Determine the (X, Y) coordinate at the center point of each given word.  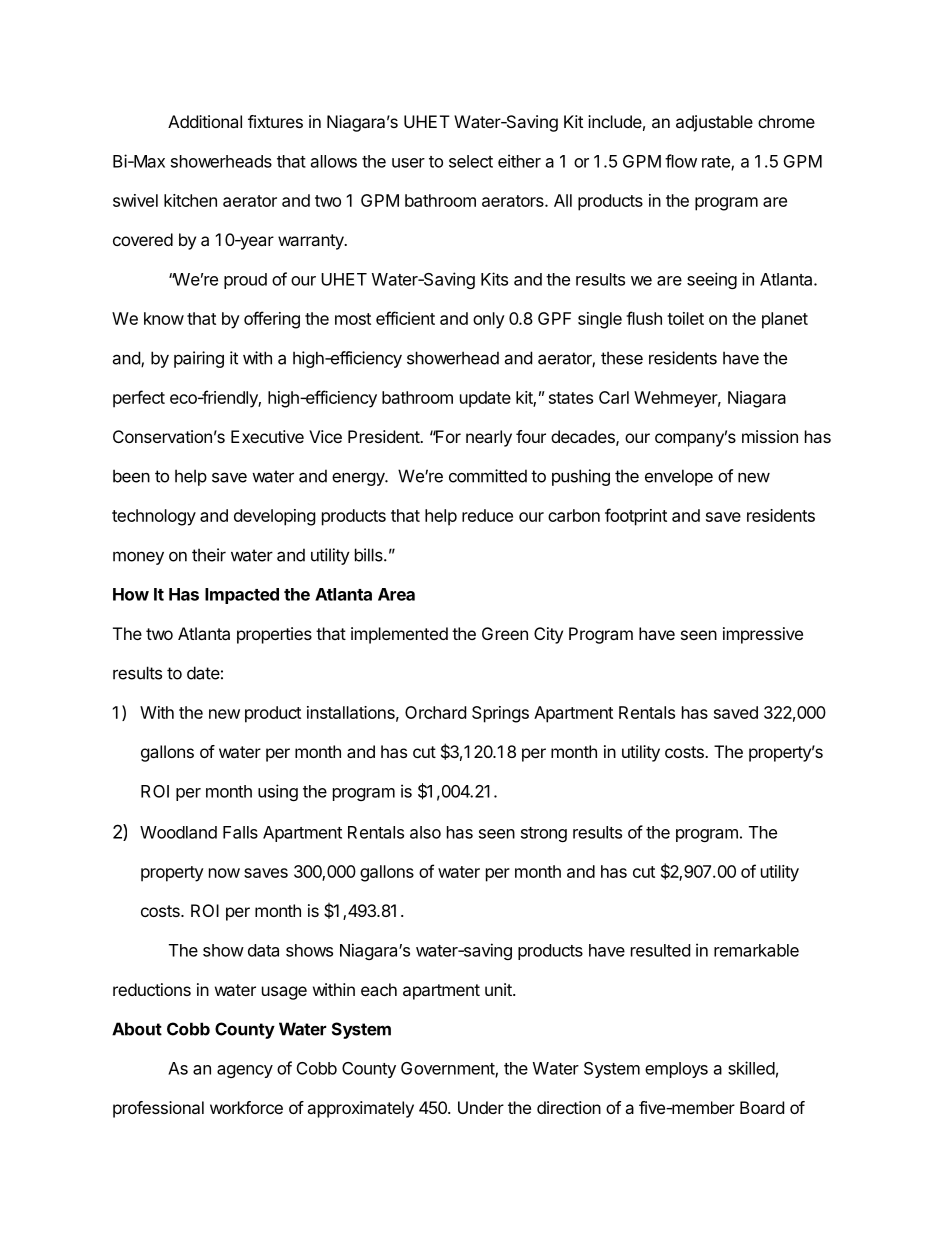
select (471, 161)
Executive (267, 436)
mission (770, 436)
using (278, 792)
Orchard (435, 712)
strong (544, 834)
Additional (205, 121)
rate (717, 163)
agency (245, 1071)
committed (488, 476)
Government (448, 1069)
